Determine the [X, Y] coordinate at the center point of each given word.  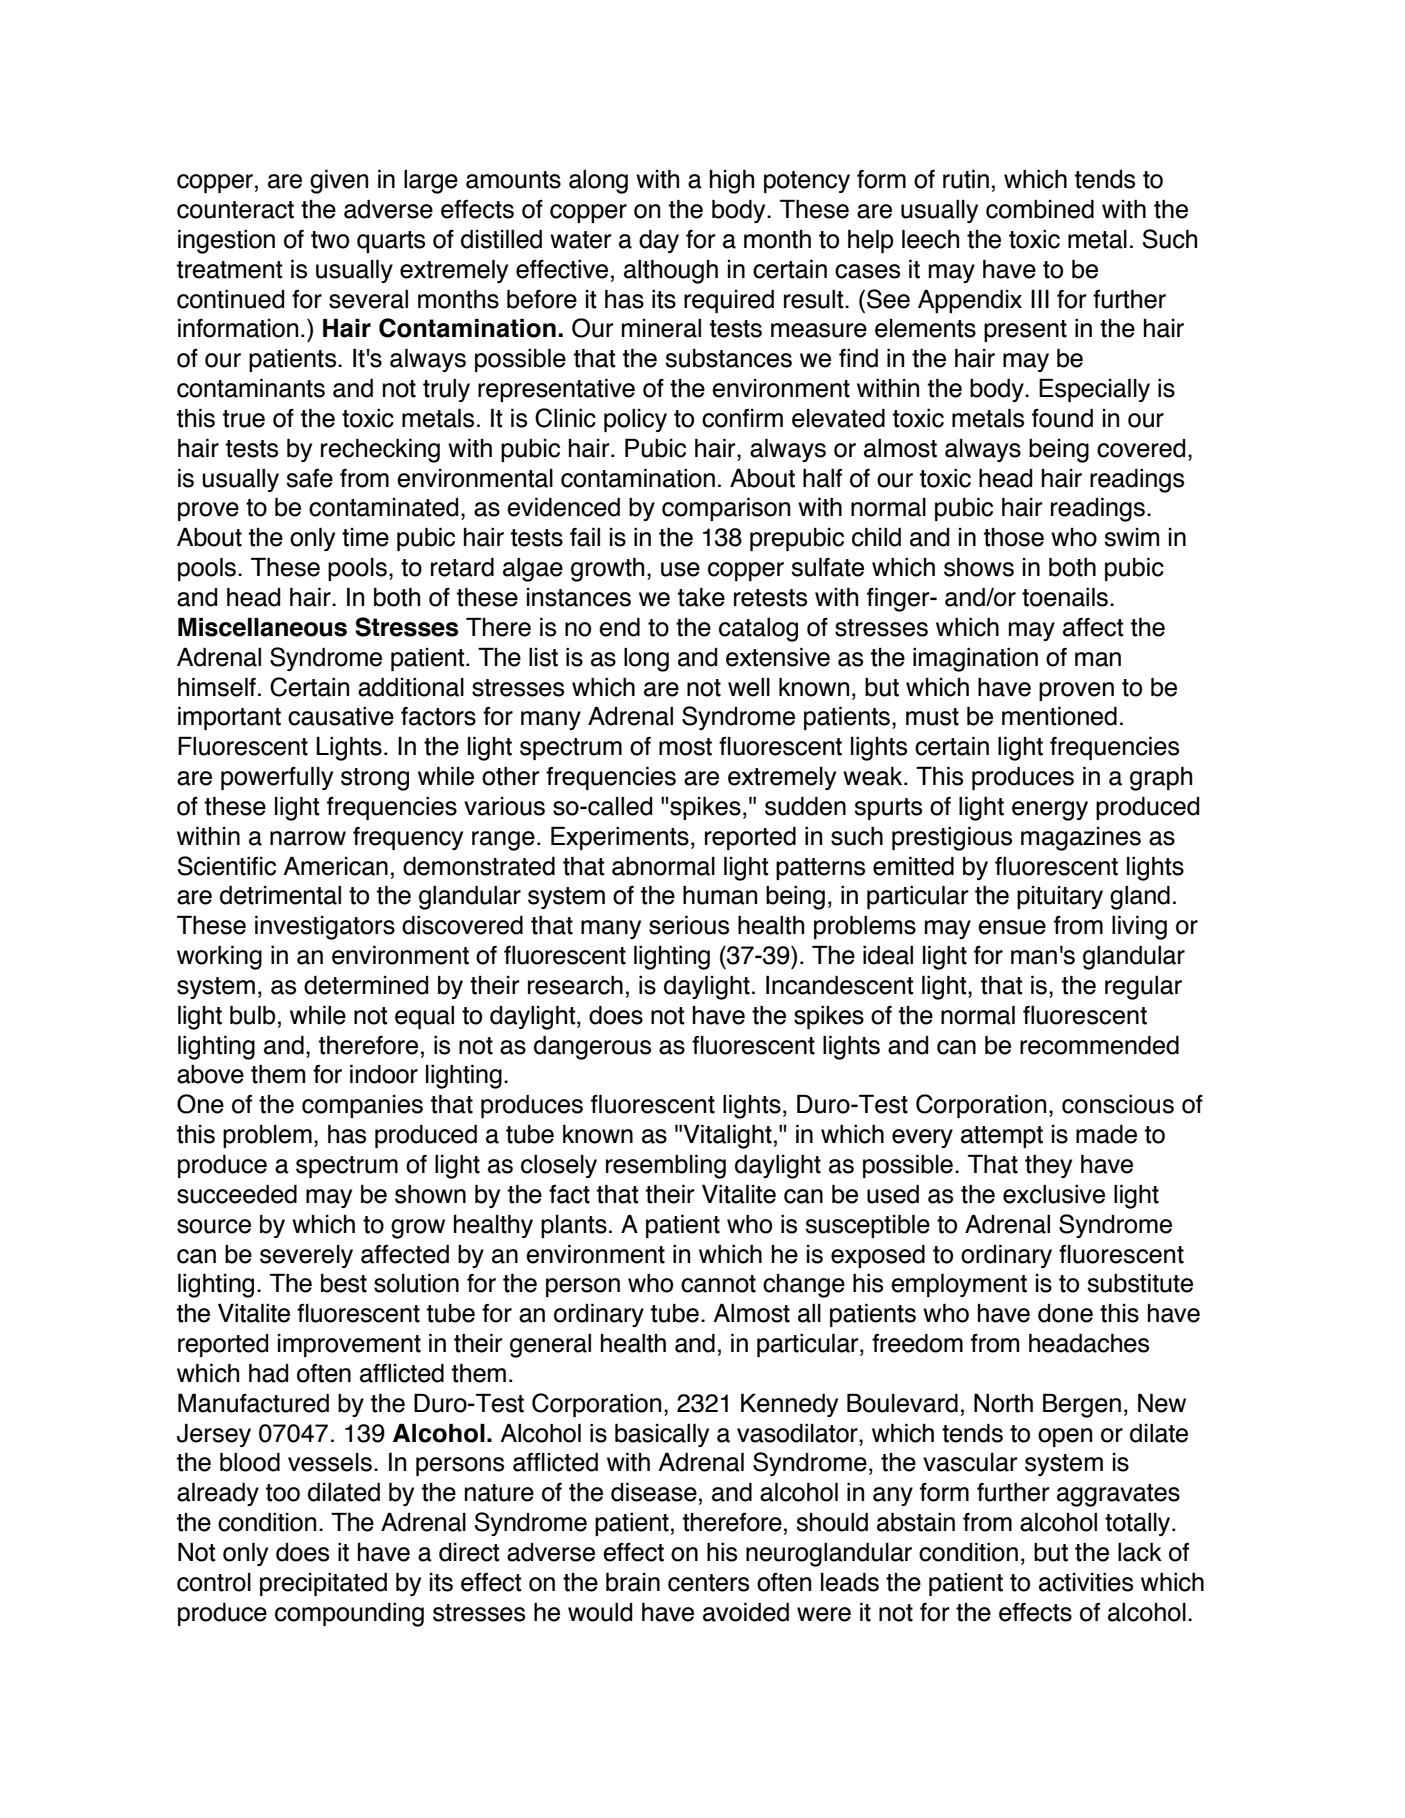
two [330, 240]
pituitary [1060, 897]
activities [1086, 1582]
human [720, 895]
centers [708, 1583]
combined [1040, 209]
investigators [325, 928]
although [671, 272]
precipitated [323, 1584]
